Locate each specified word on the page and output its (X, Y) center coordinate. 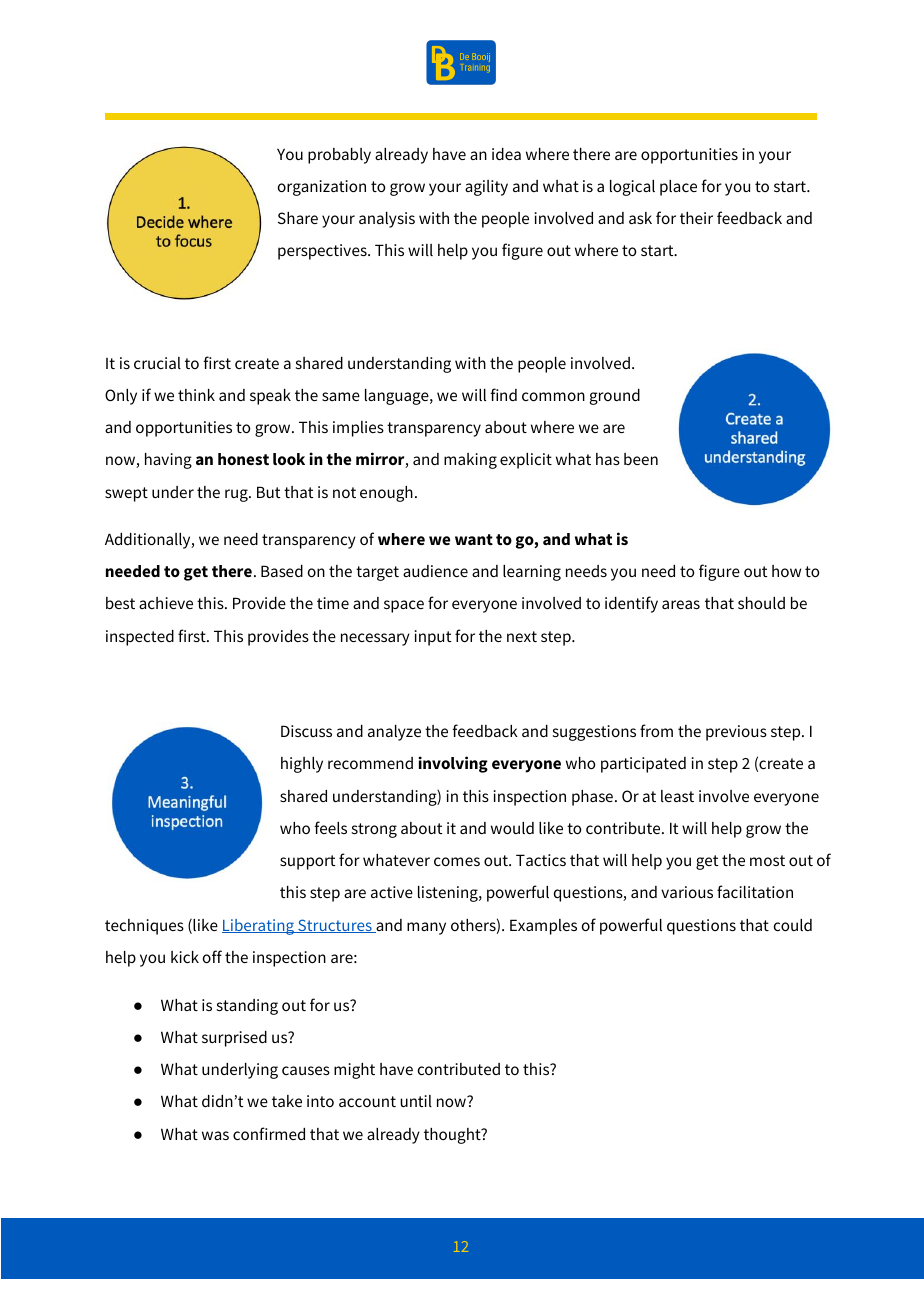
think (196, 395)
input (432, 638)
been (641, 459)
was (215, 1135)
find (503, 394)
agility (486, 188)
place (678, 188)
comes (457, 861)
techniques (144, 927)
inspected (140, 638)
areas (681, 604)
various (687, 892)
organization (322, 188)
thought (453, 1136)
